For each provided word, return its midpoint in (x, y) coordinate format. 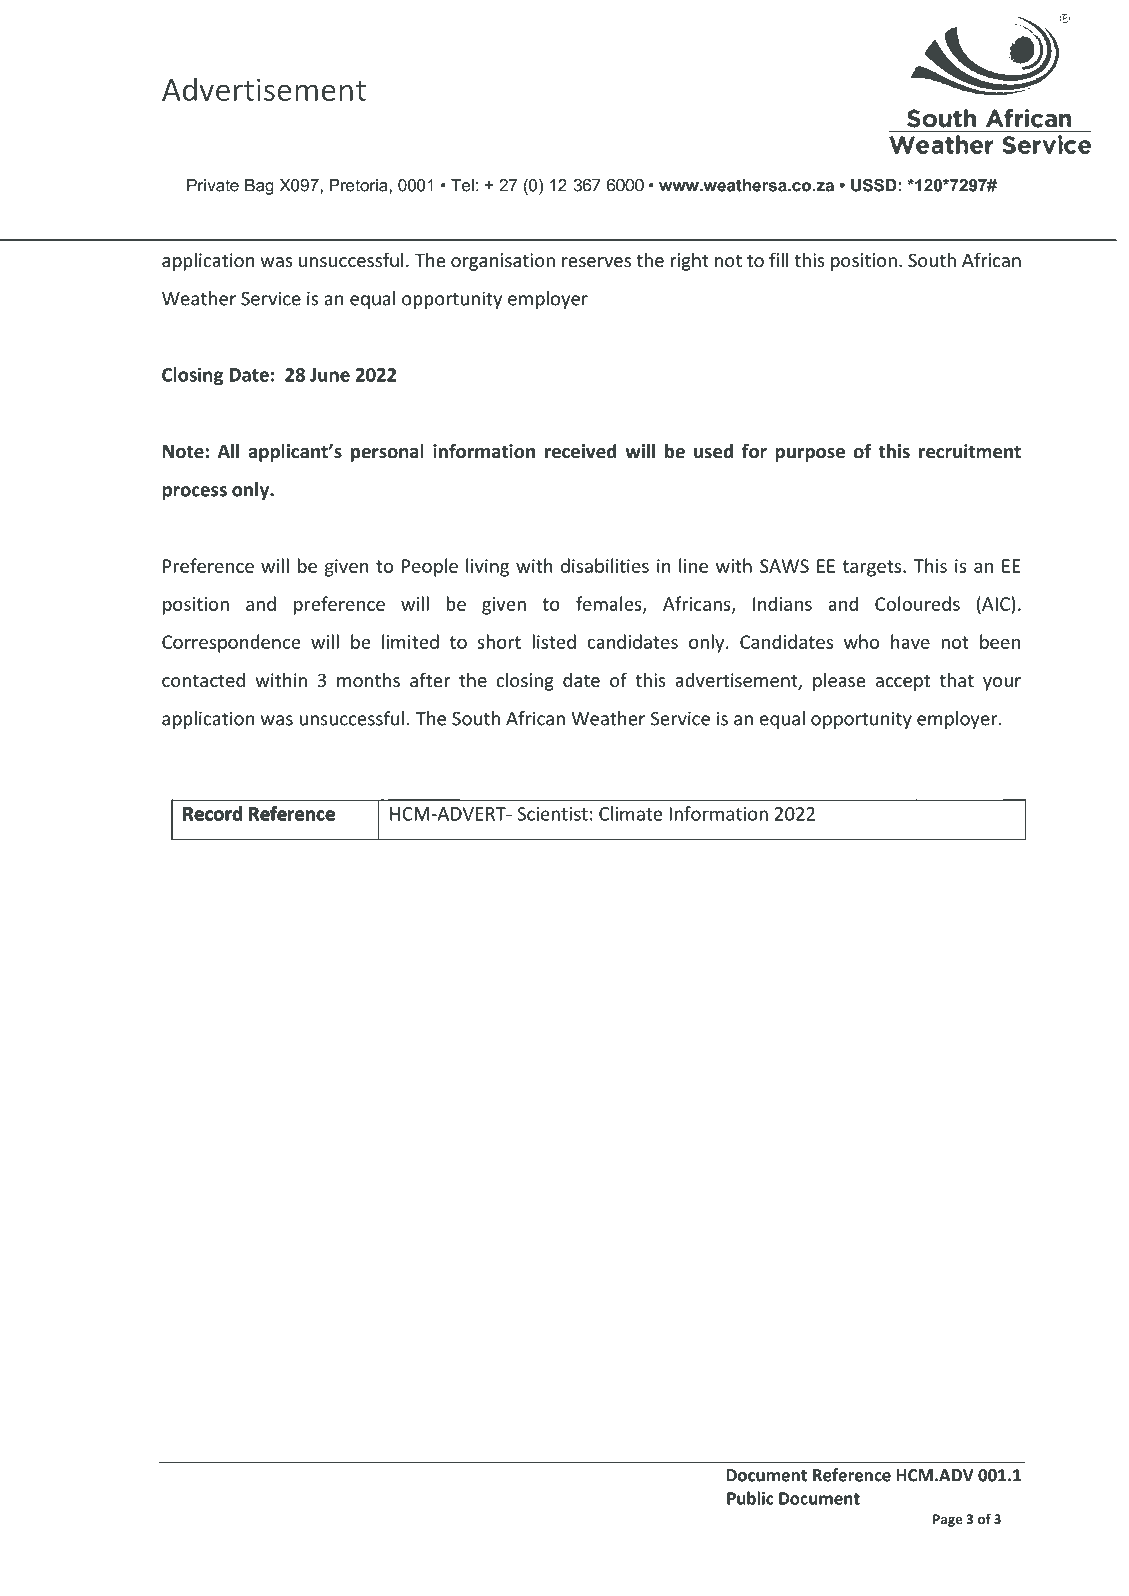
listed (554, 641)
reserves (596, 262)
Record (212, 813)
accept (903, 682)
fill (779, 259)
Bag (259, 187)
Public (750, 1498)
